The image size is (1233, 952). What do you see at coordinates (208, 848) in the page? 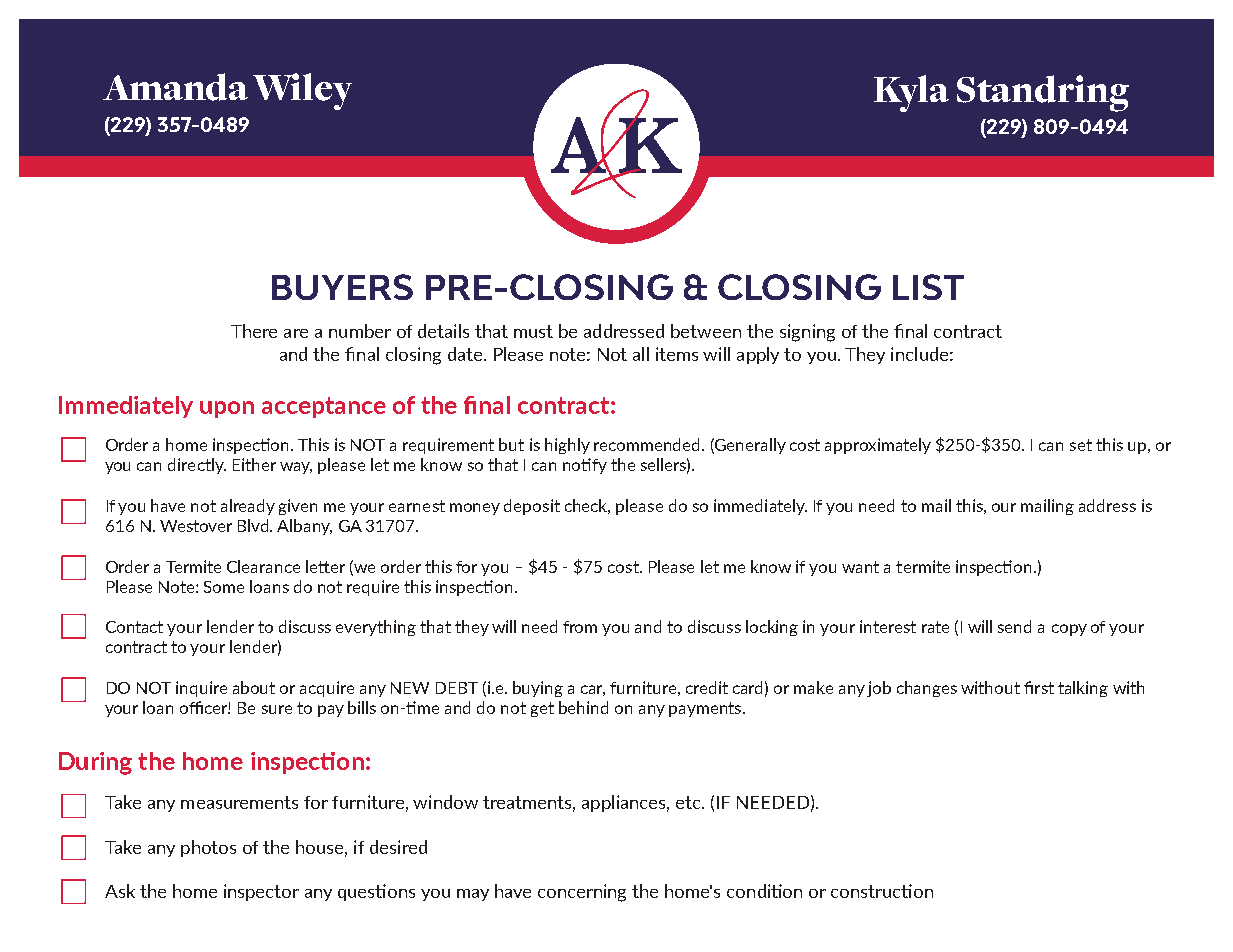
I see `photos` at bounding box center [208, 848].
